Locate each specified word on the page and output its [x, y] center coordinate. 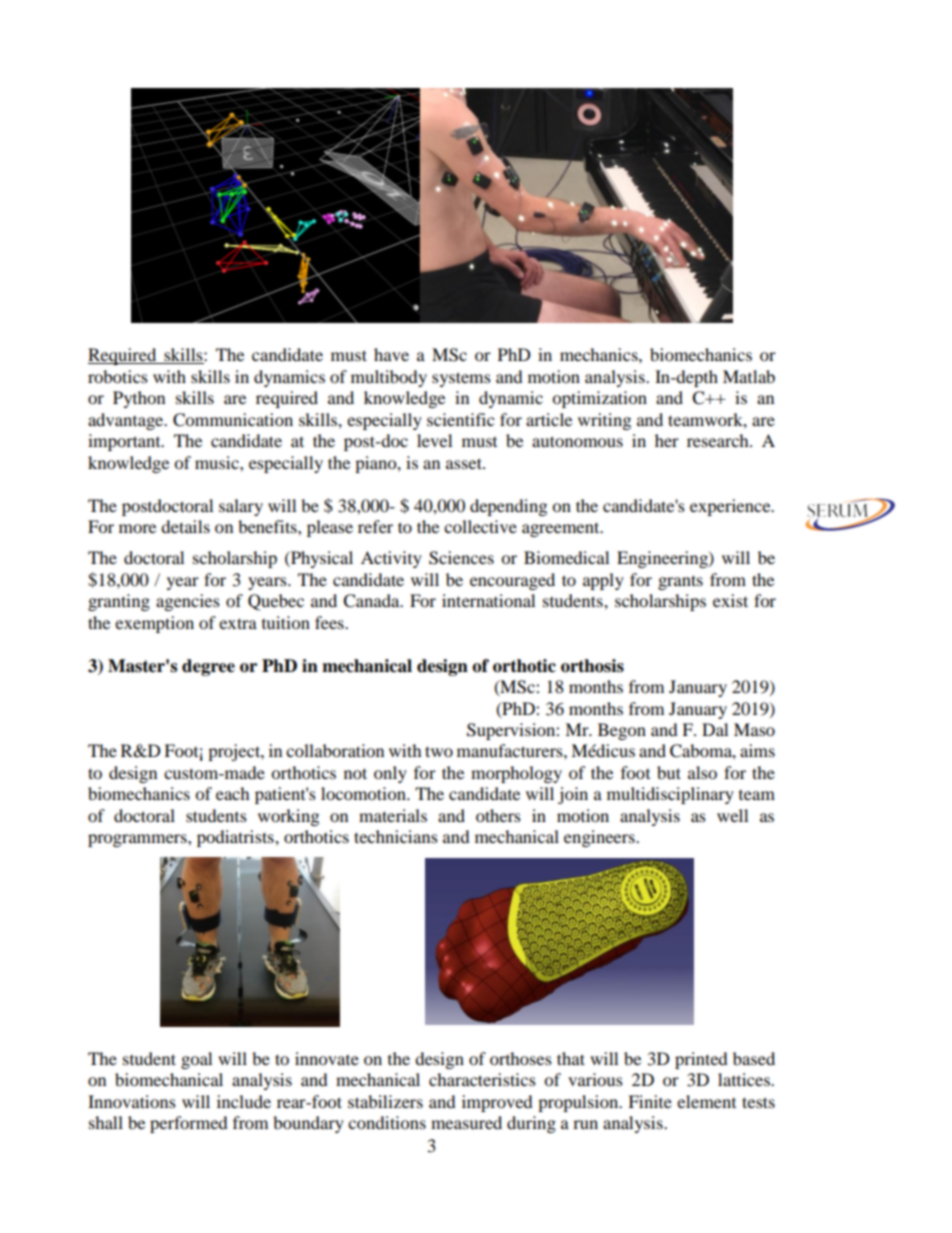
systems [461, 379]
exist [730, 600]
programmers [138, 840]
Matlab [749, 376]
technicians [396, 836]
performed [189, 1124]
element [706, 1101]
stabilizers [385, 1101]
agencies [188, 602]
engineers [600, 838]
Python [139, 399]
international [488, 600]
